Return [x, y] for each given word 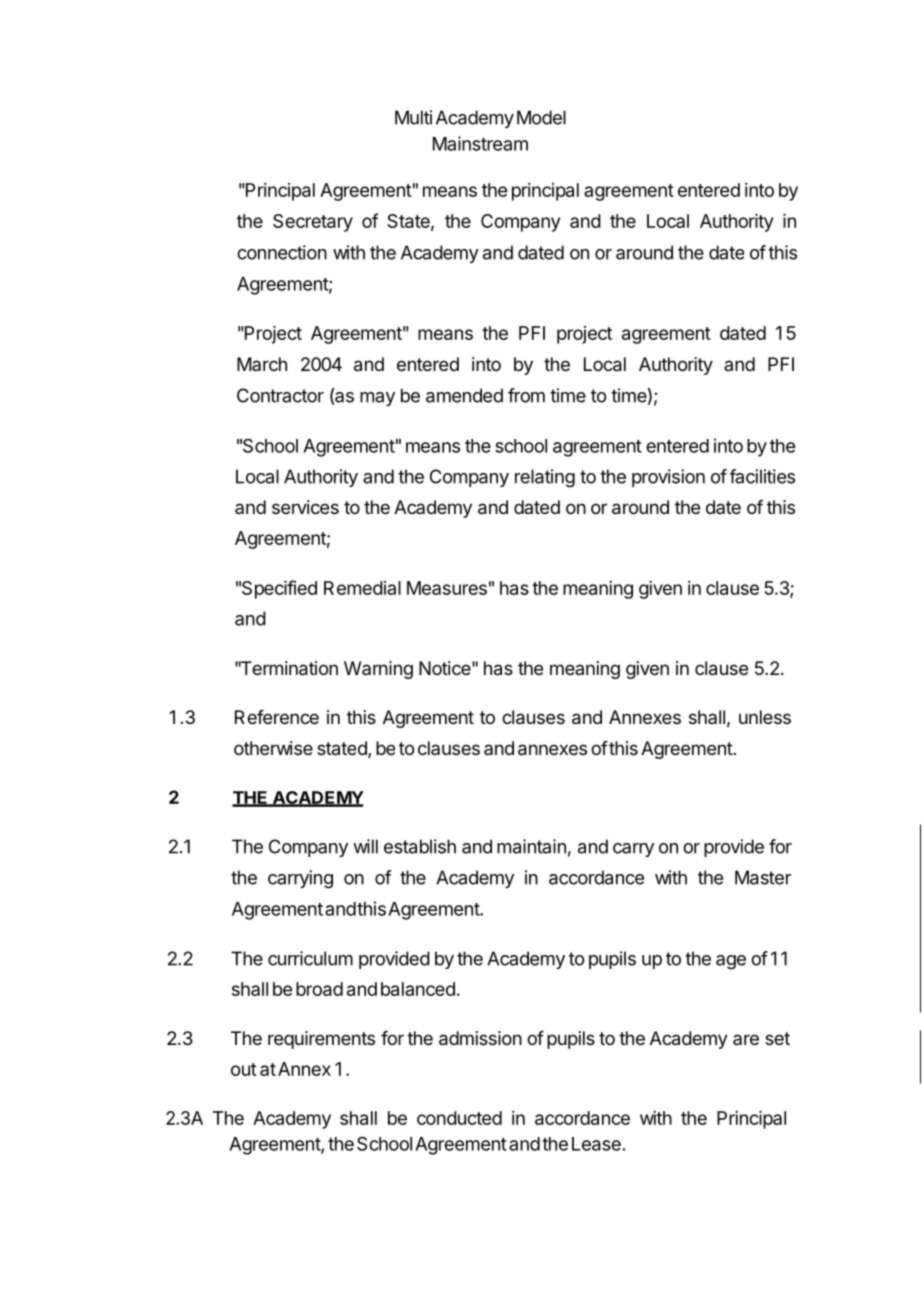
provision [668, 478]
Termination [288, 668]
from [526, 395]
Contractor [280, 395]
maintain [531, 846]
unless [765, 717]
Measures [447, 588]
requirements [321, 1040]
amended [464, 395]
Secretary [313, 223]
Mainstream [480, 143]
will [365, 846]
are [746, 1039]
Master [763, 877]
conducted [459, 1118]
